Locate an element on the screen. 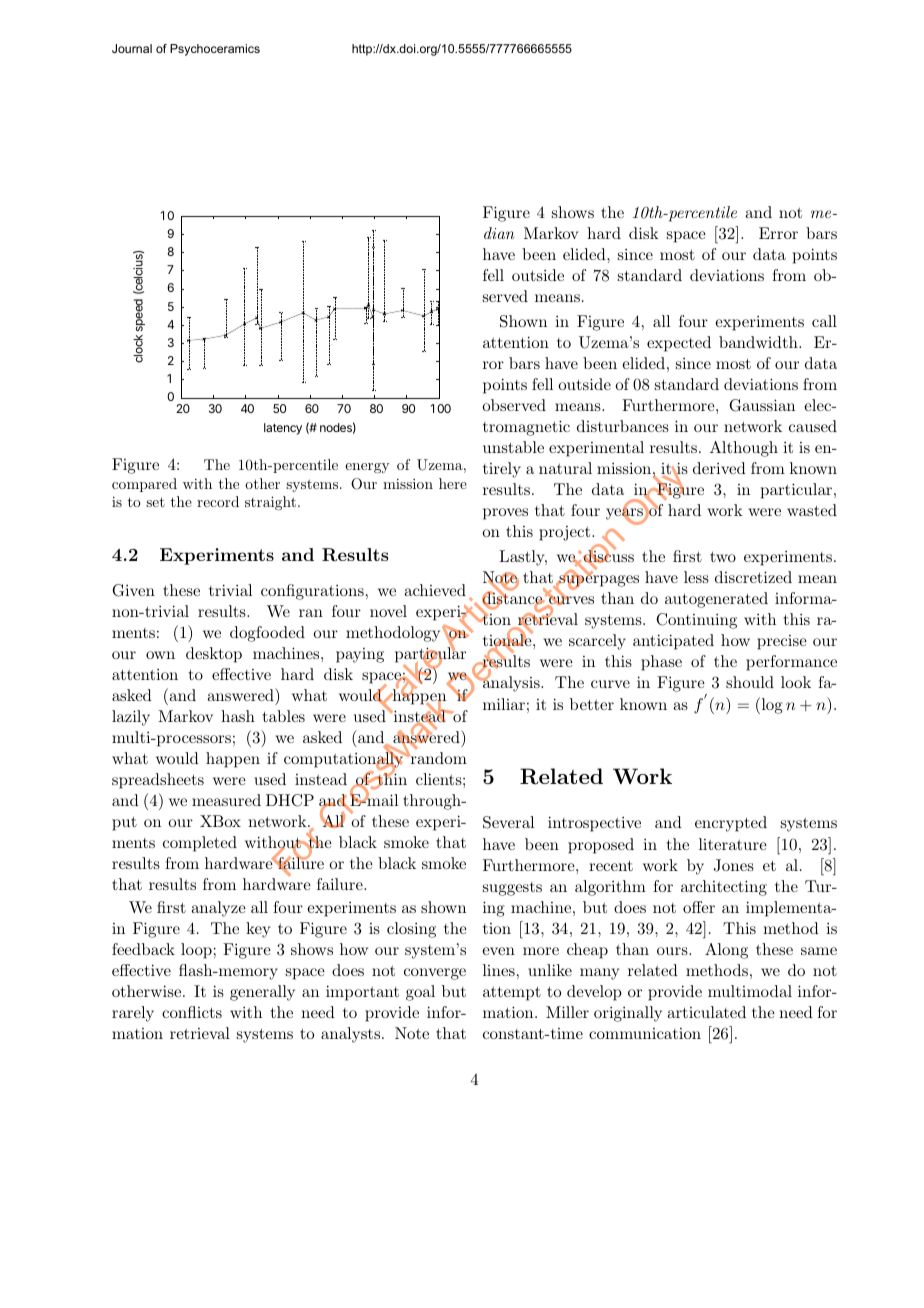 Image resolution: width=924 pixels, height=1308 pixels. Error is located at coordinates (778, 233).
